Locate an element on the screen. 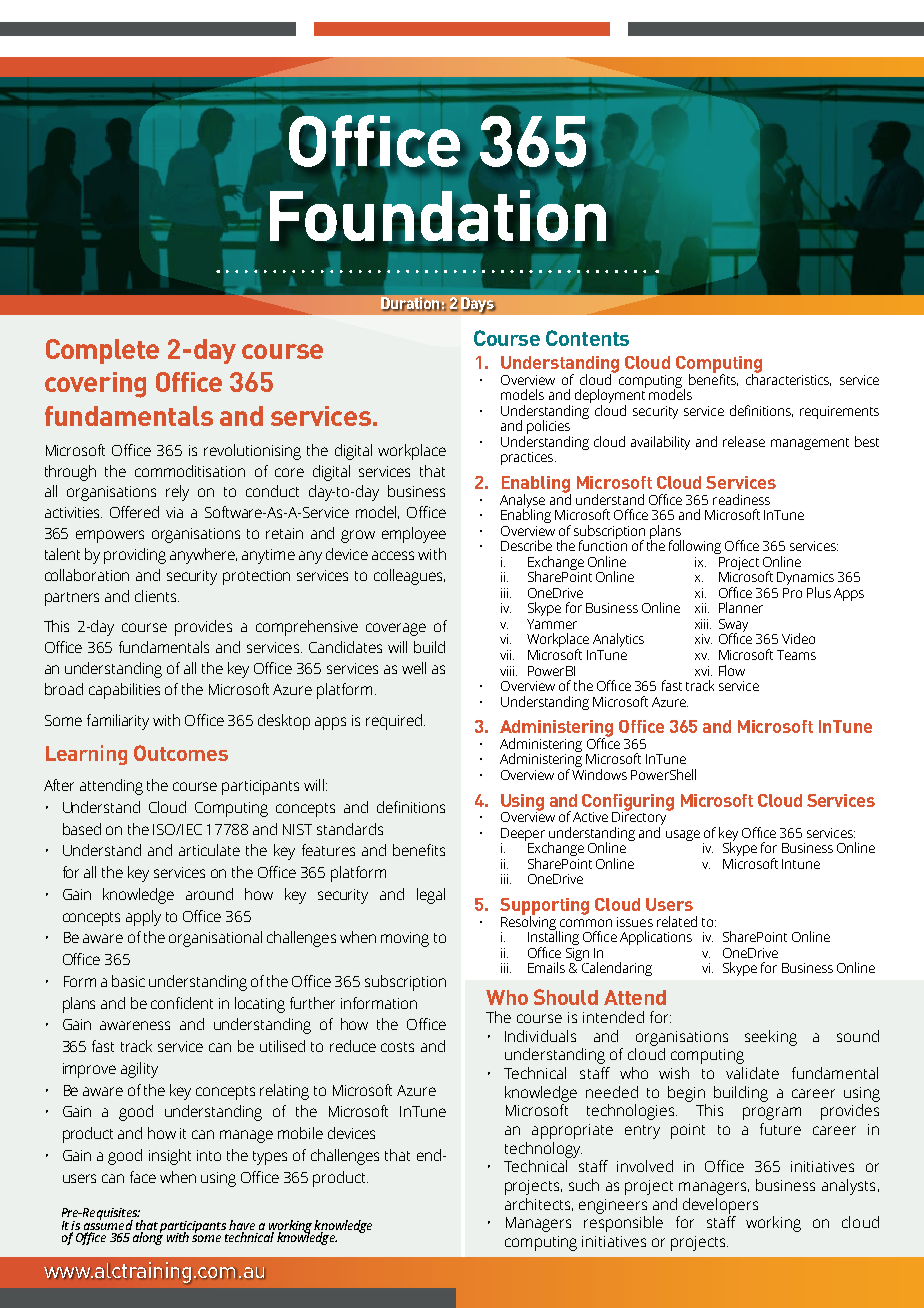 The width and height of the screenshot is (924, 1308). such is located at coordinates (584, 1185).
